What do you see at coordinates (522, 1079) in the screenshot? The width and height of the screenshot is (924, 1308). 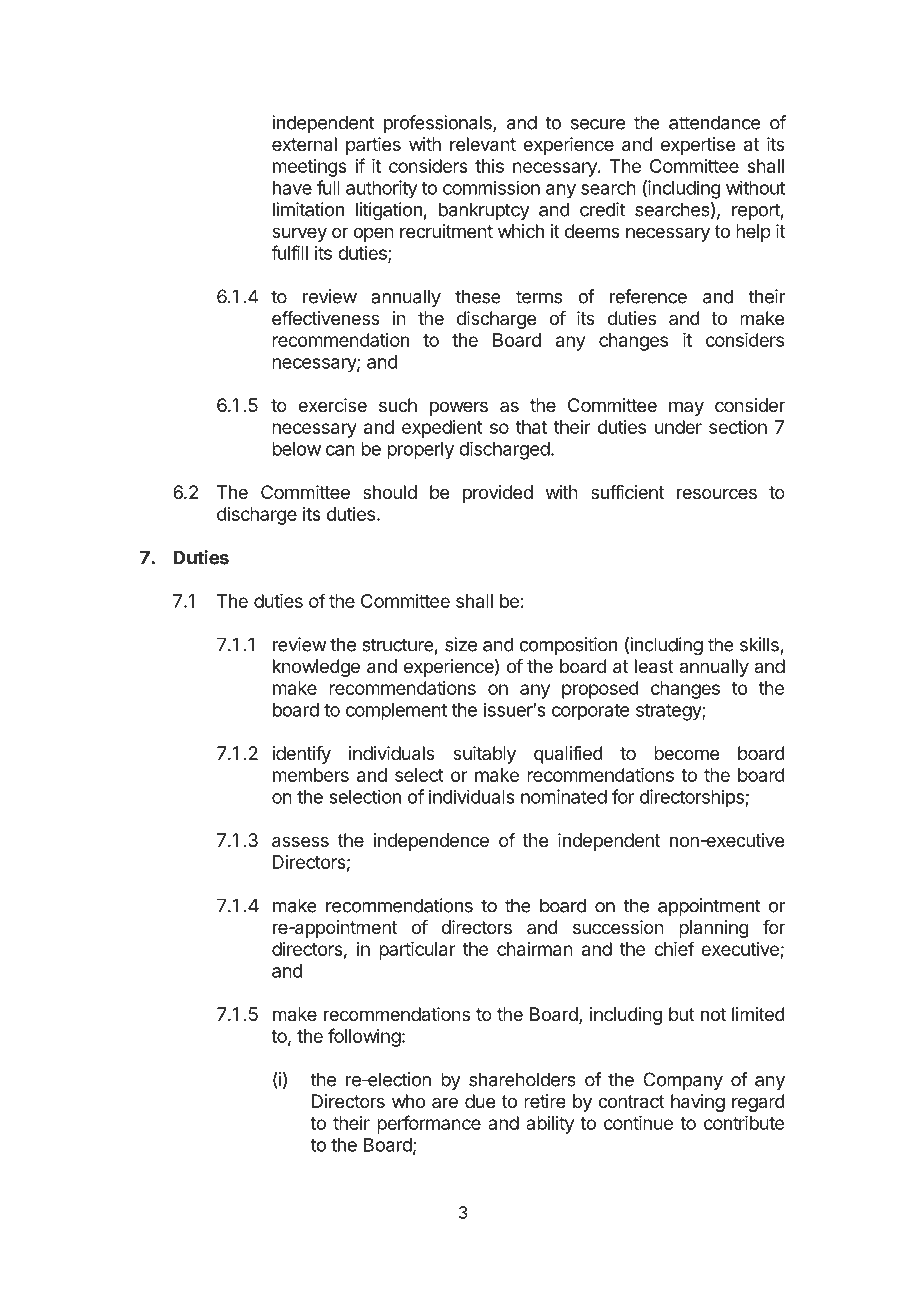 I see `shareholders` at bounding box center [522, 1079].
